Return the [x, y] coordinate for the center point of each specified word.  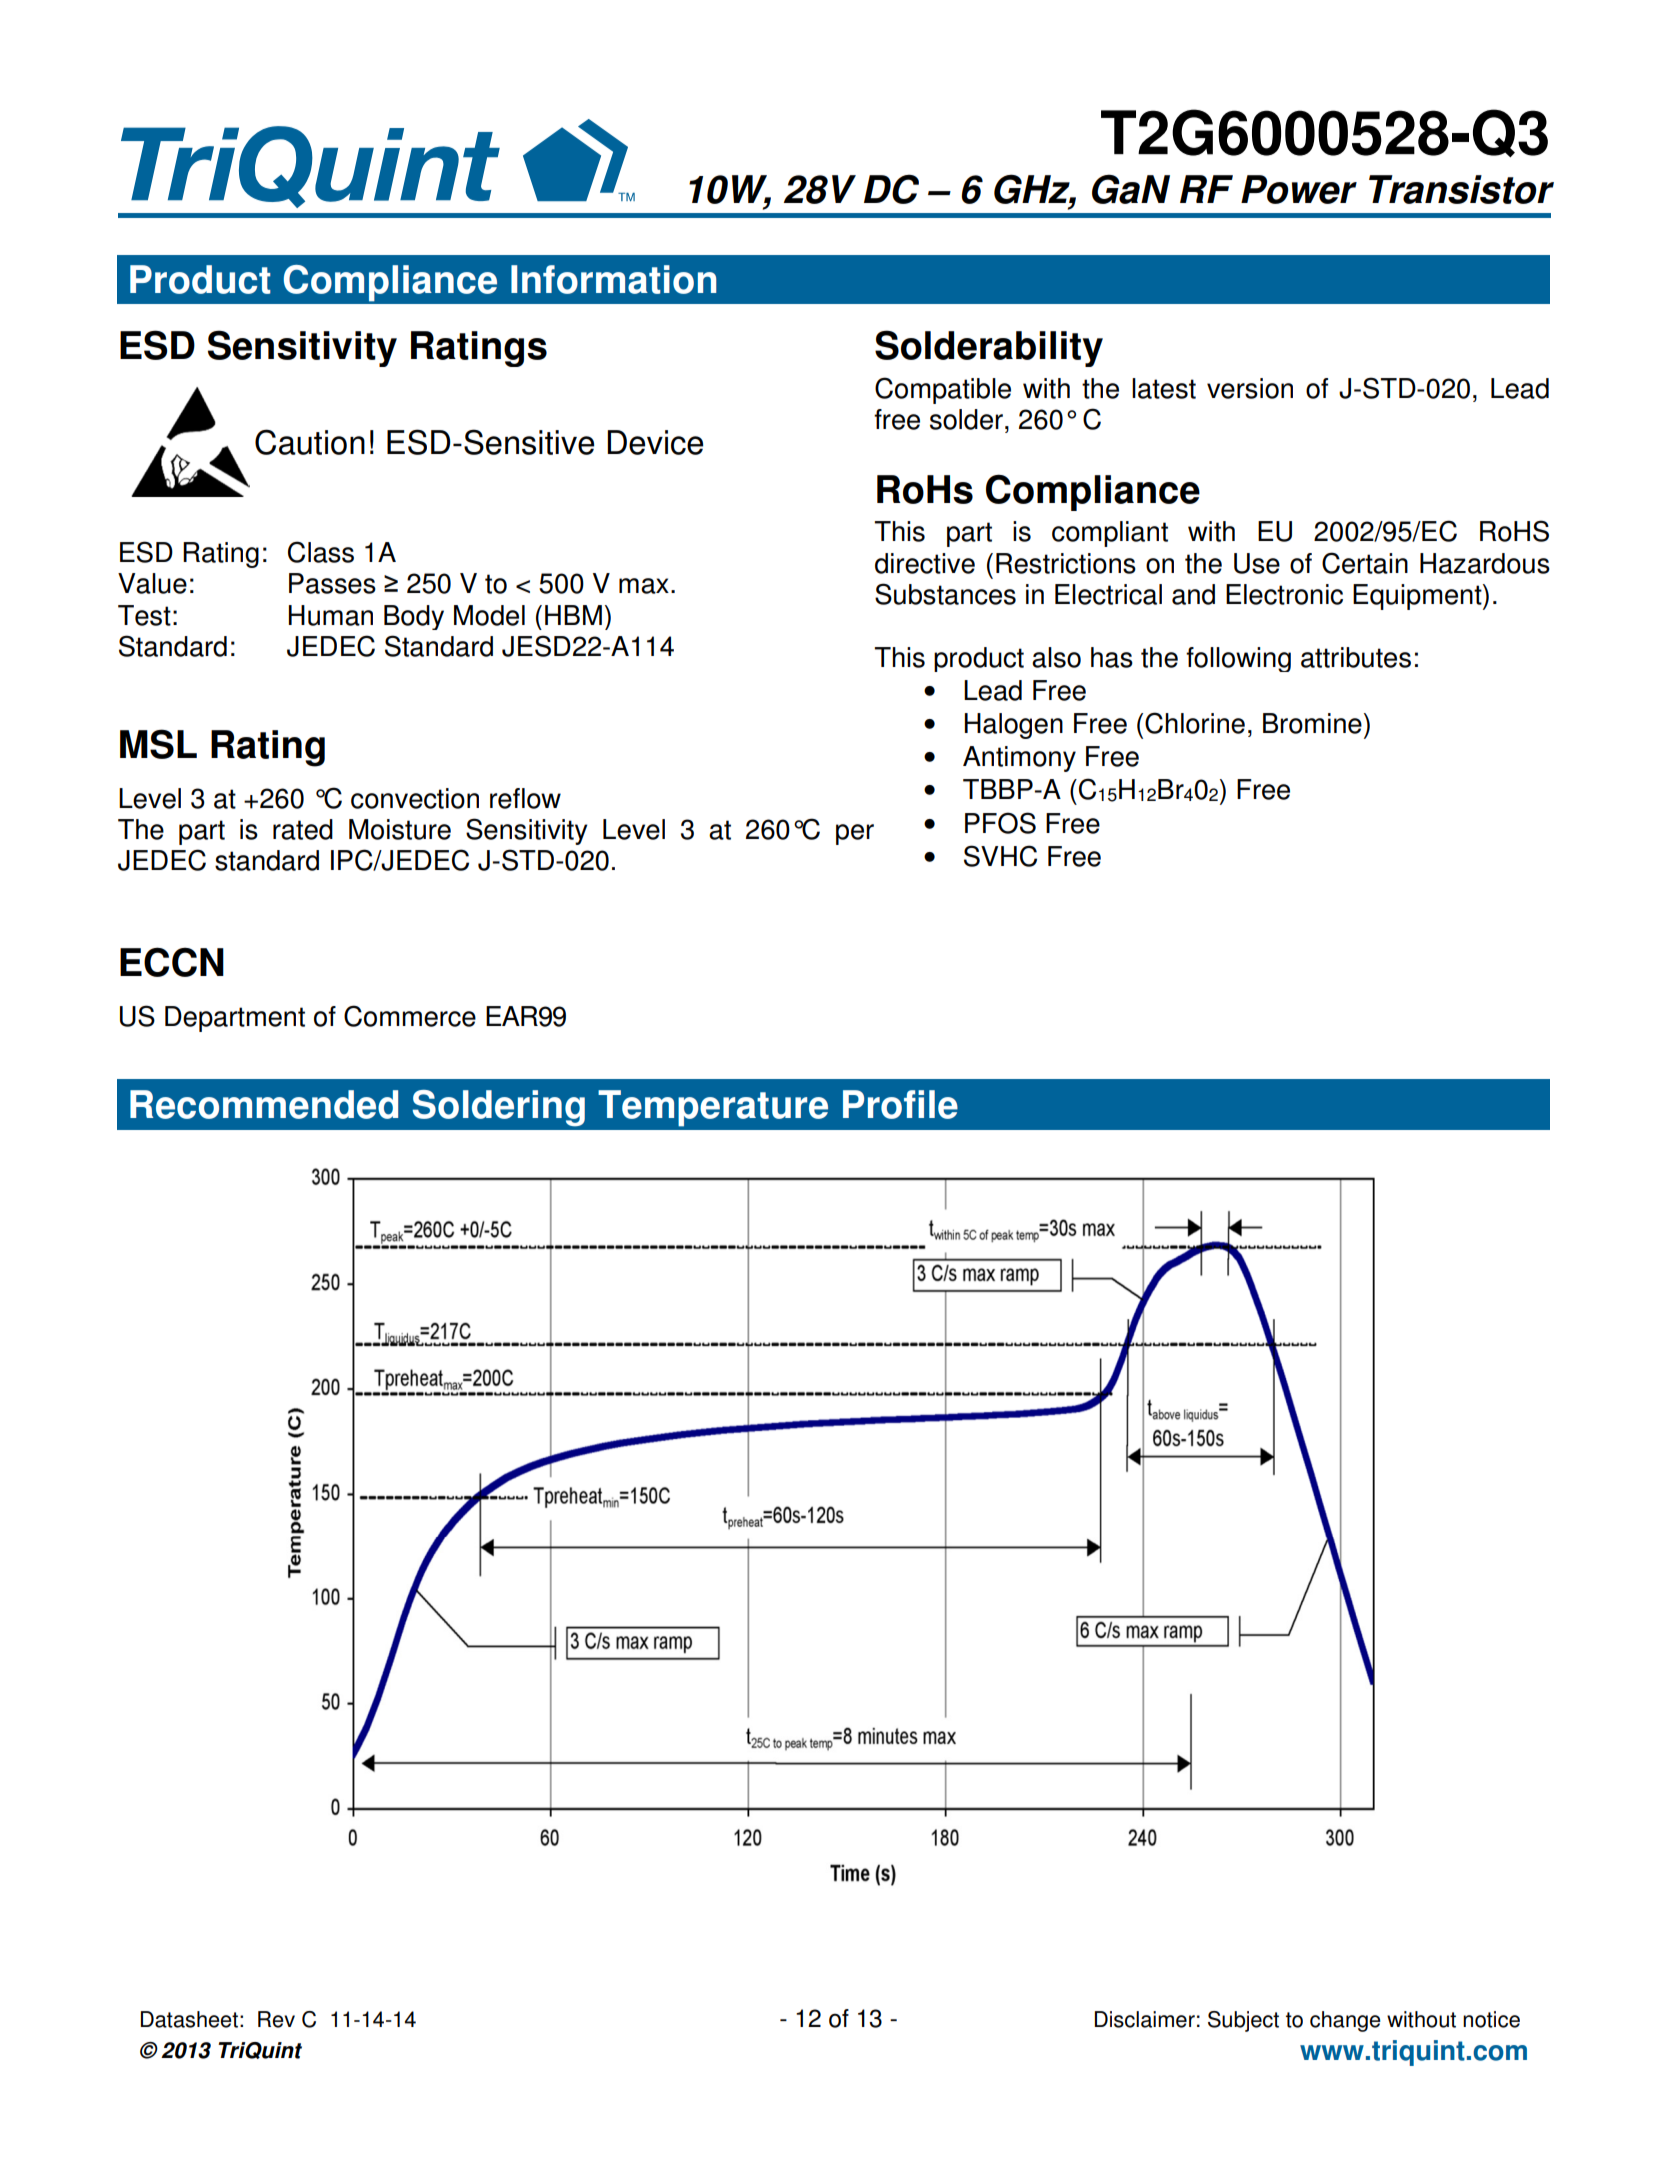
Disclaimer [1145, 2019]
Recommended [264, 1104]
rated [303, 829]
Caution [310, 442]
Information [613, 279]
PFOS [1000, 823]
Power [1299, 189]
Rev [276, 2019]
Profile [900, 1104]
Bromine [1312, 723]
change [1345, 2021]
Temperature [713, 1108]
